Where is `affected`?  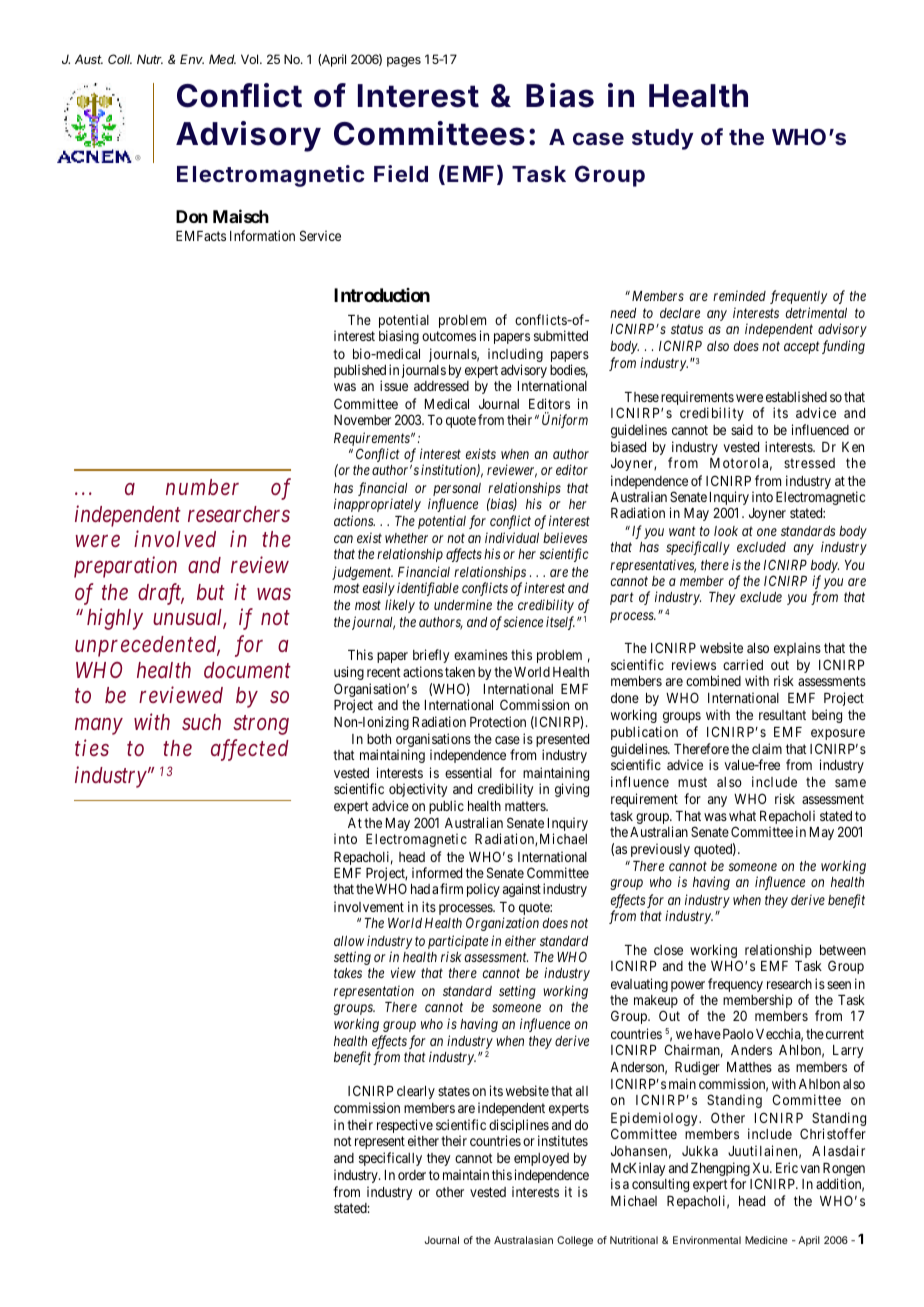
affected is located at coordinates (250, 750).
